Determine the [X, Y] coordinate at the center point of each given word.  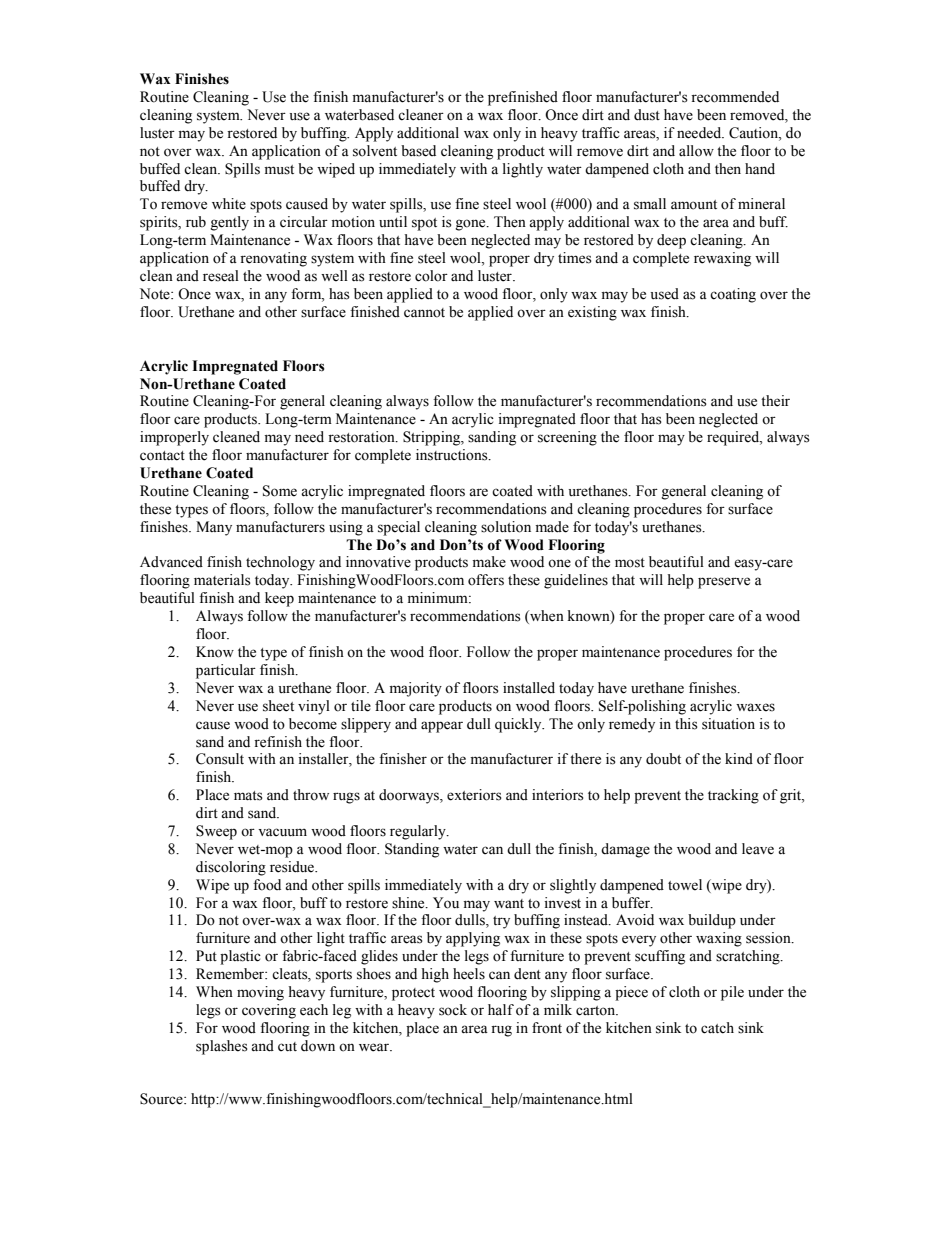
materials [222, 580]
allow [696, 151]
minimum [438, 597]
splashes [222, 1047]
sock [453, 1010]
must [279, 170]
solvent [375, 151]
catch [717, 1028]
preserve [724, 583]
